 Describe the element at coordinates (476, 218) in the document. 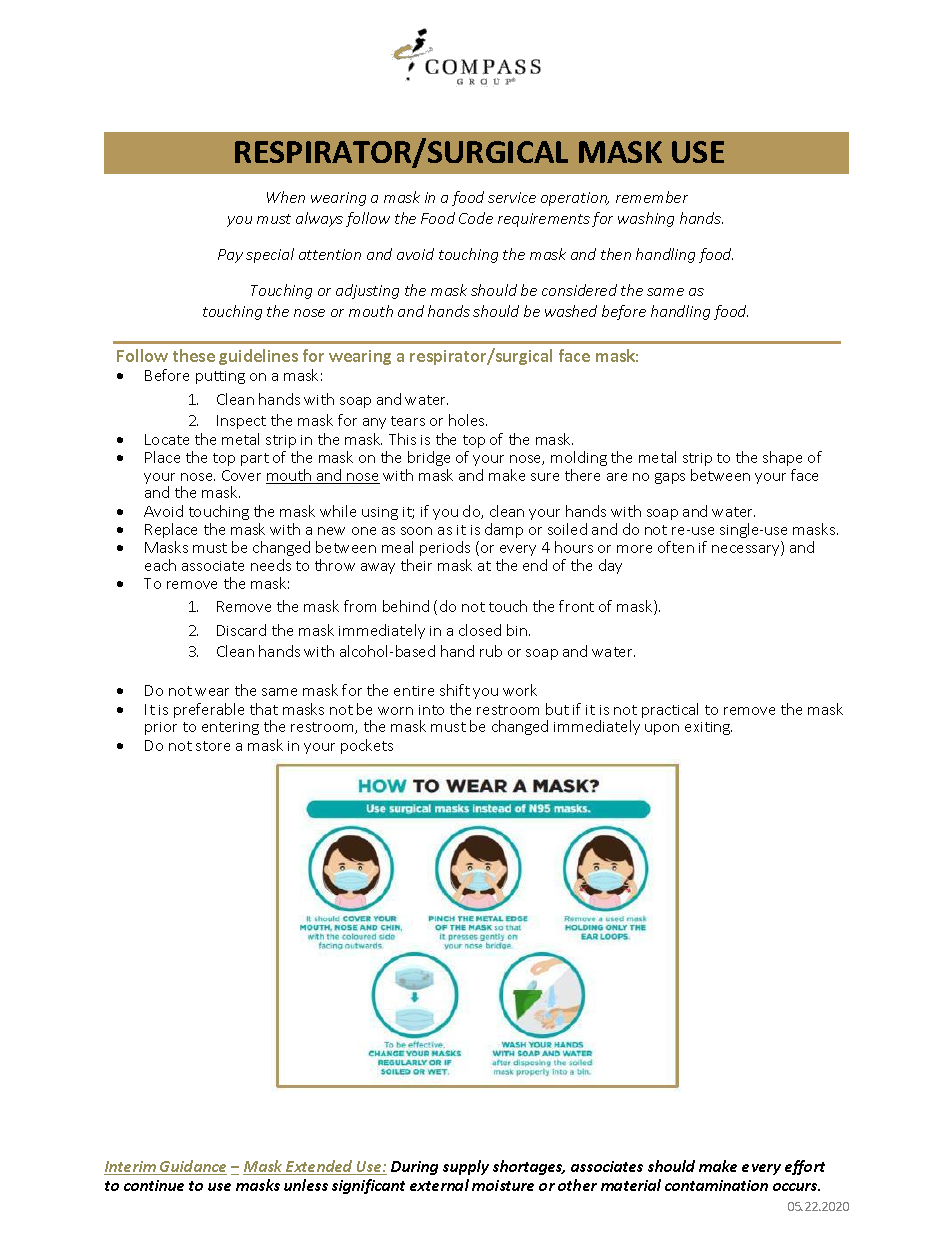

I see `Code` at that location.
